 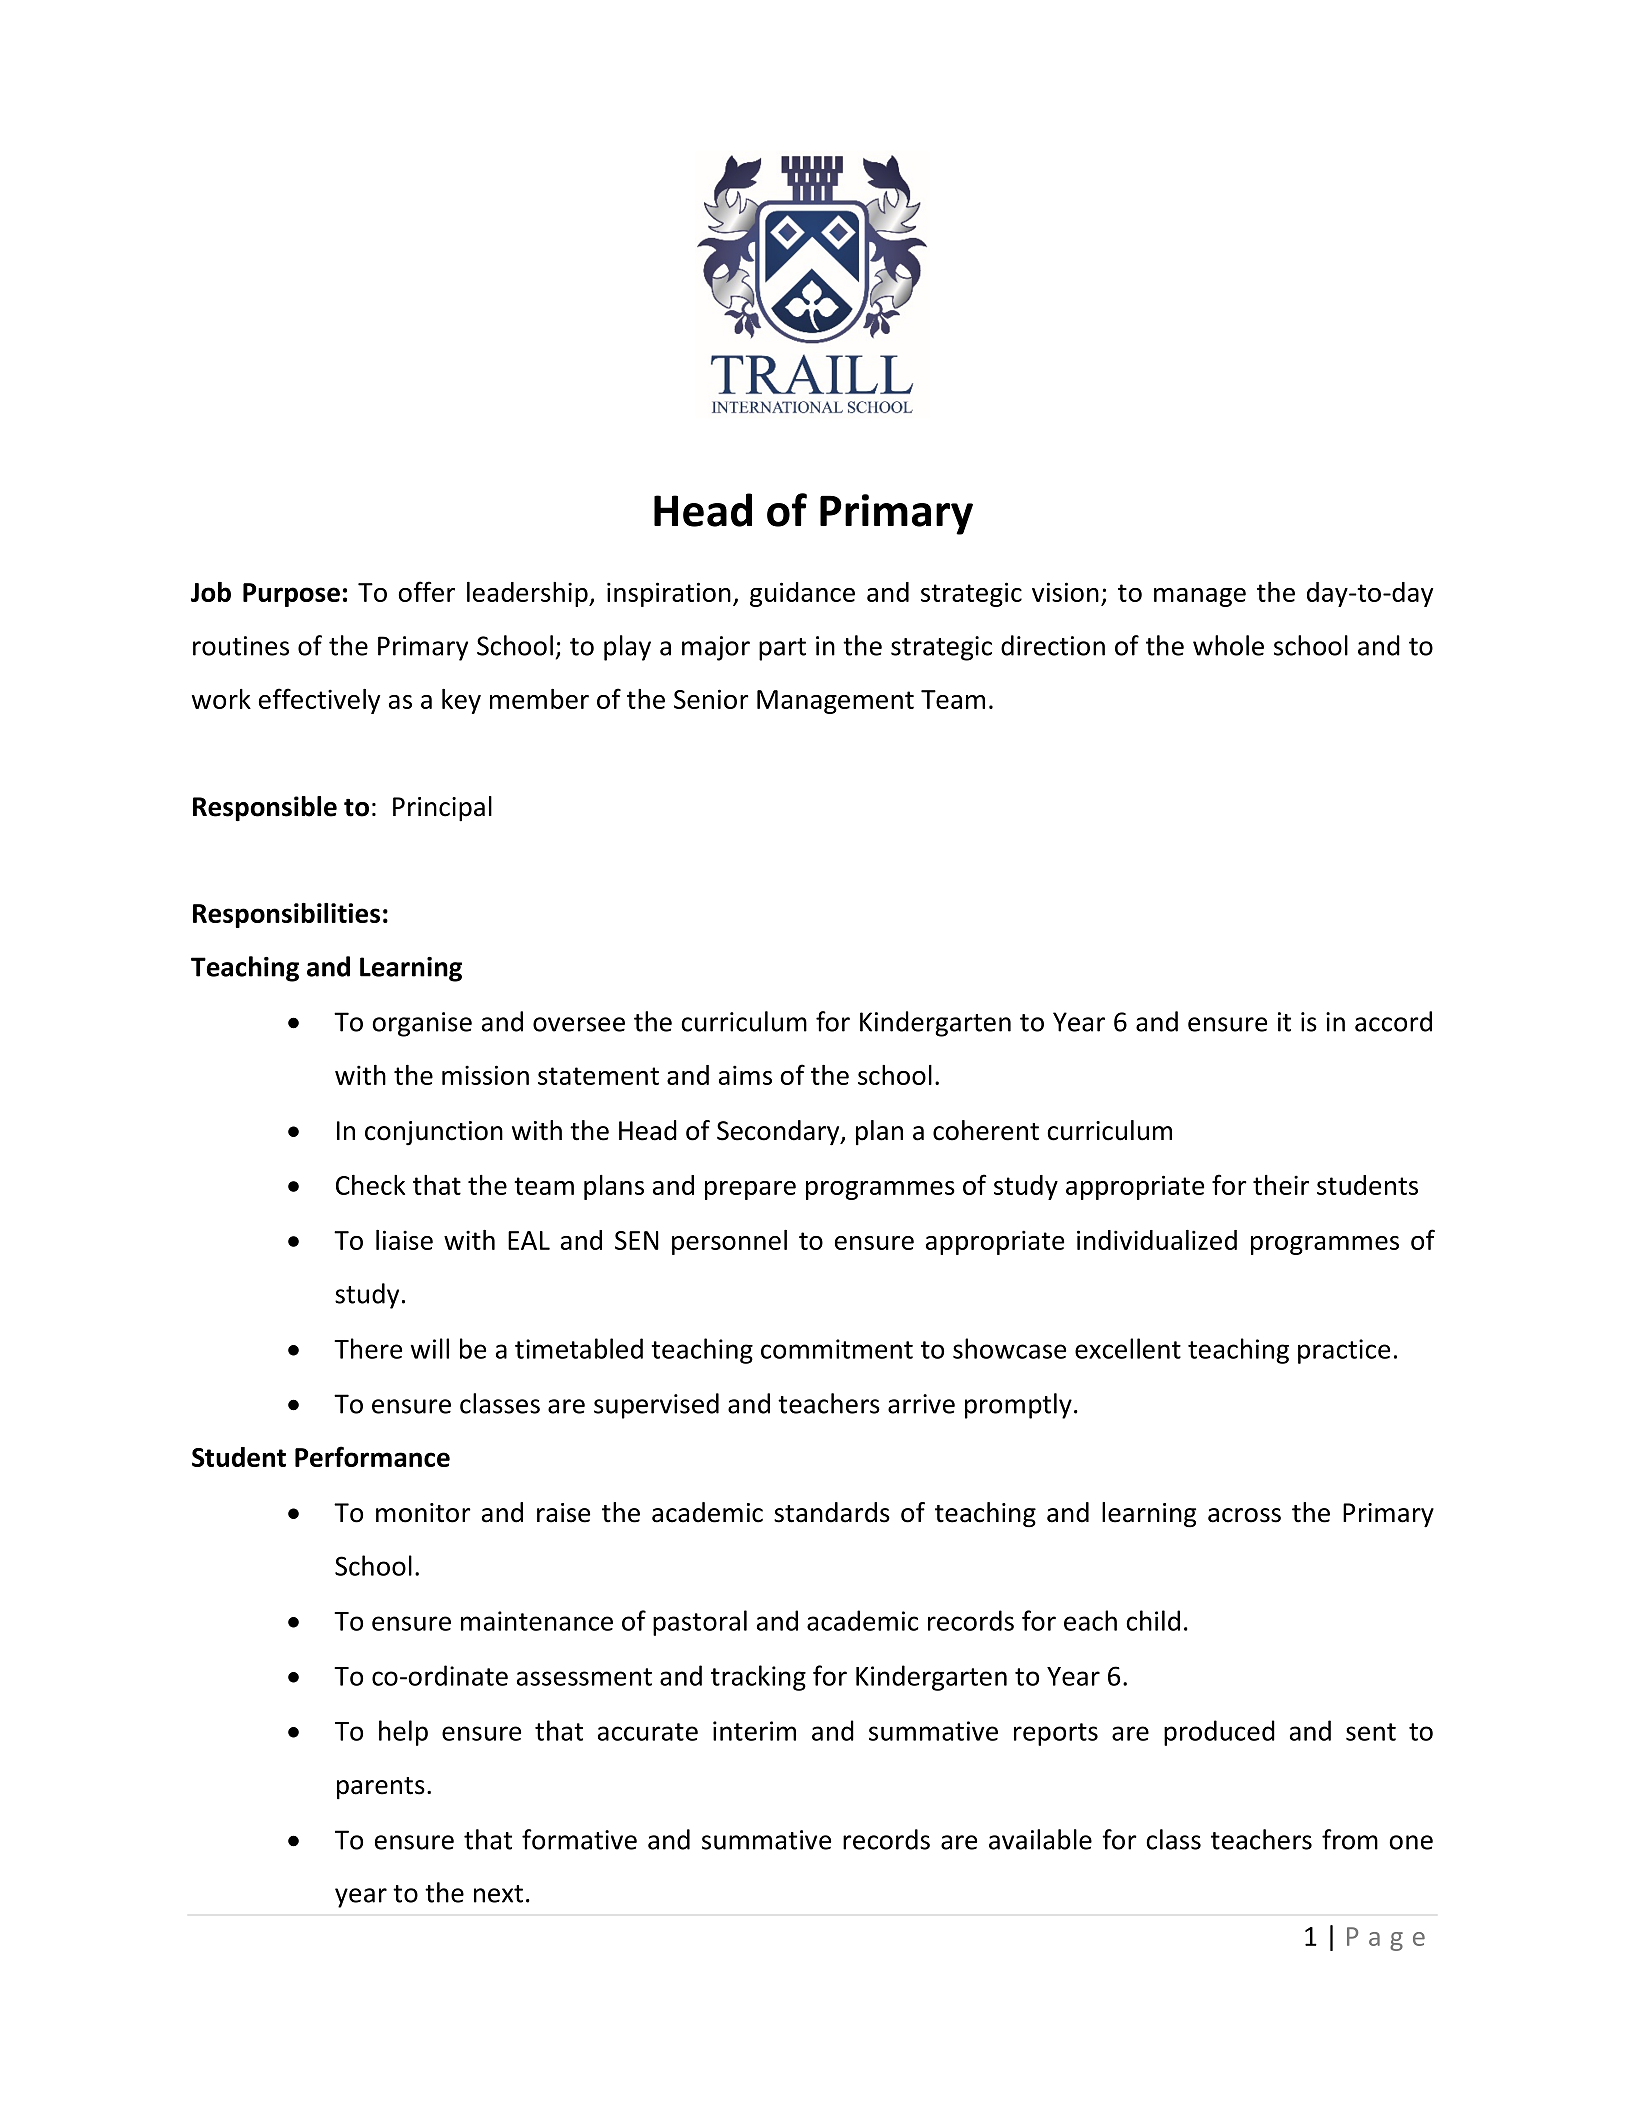 What do you see at coordinates (729, 1242) in the screenshot?
I see `personnel` at bounding box center [729, 1242].
